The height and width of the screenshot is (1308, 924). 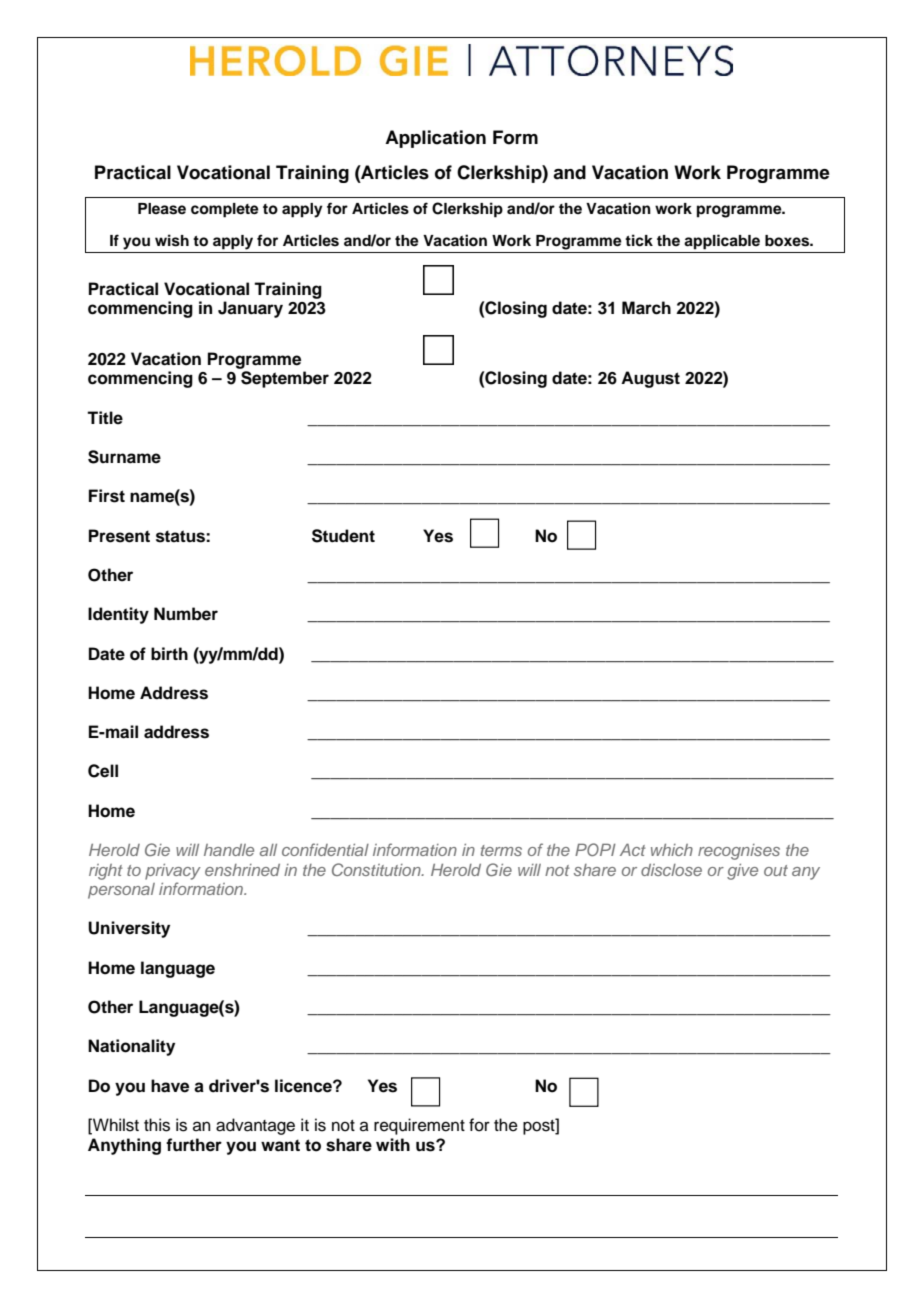 What do you see at coordinates (419, 1126) in the screenshot?
I see `requirement` at bounding box center [419, 1126].
